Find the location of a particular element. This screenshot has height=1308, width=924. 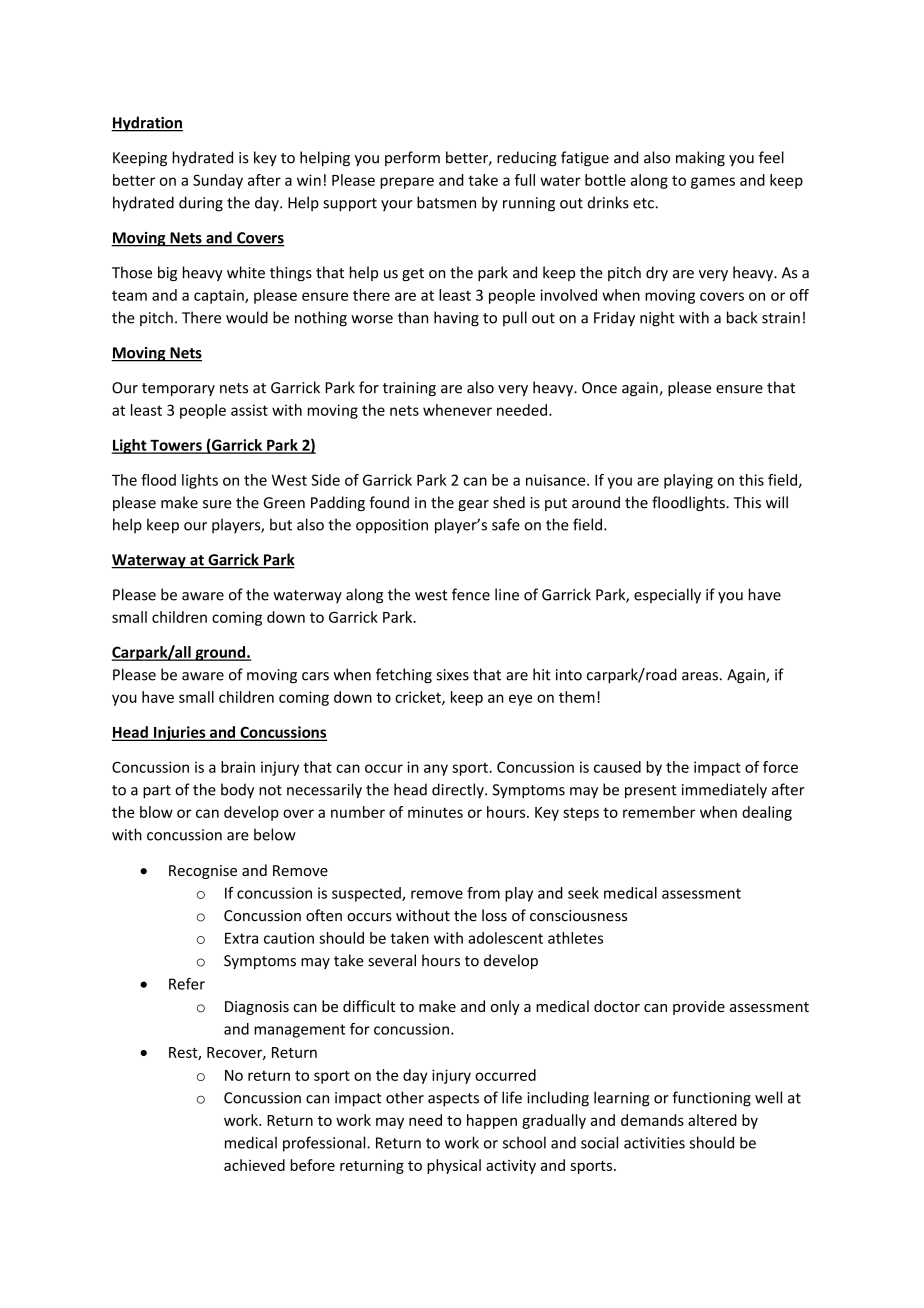

from is located at coordinates (483, 893).
